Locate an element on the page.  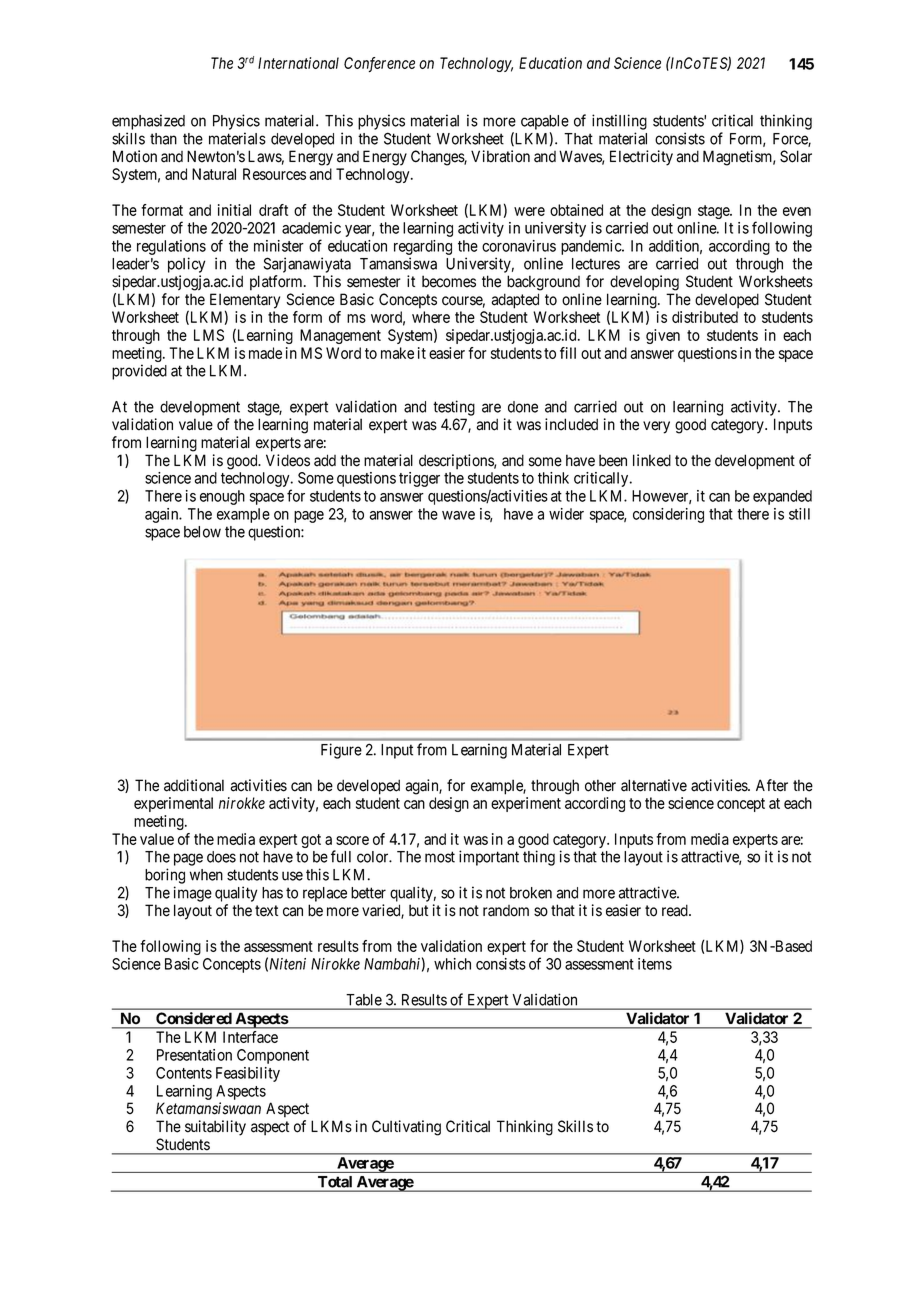
emphasized is located at coordinates (148, 122).
